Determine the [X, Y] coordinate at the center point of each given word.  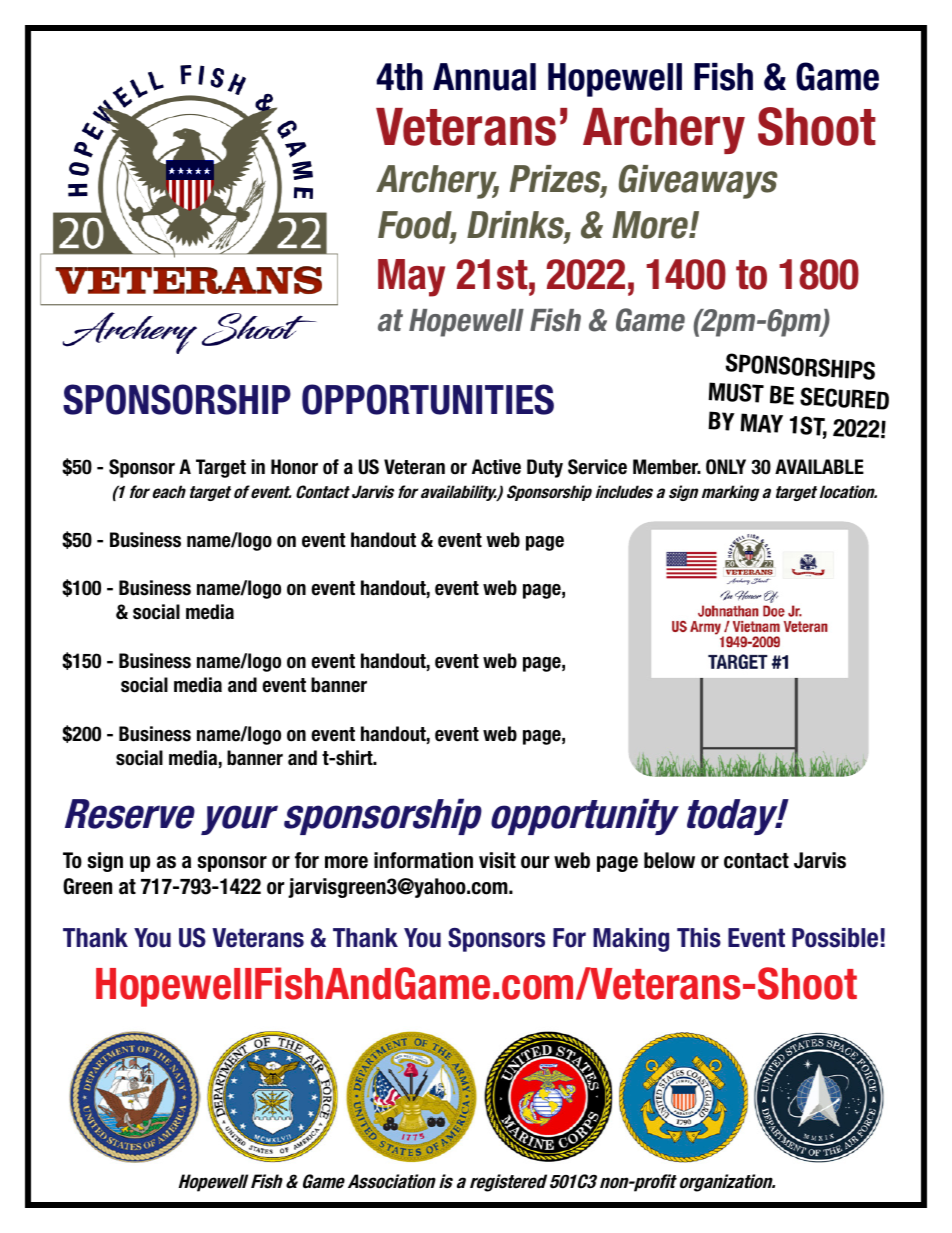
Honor [294, 467]
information [423, 860]
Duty [545, 468]
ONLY [726, 467]
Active [496, 467]
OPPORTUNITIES [428, 399]
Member [667, 467]
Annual [484, 77]
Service [597, 467]
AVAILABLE [819, 466]
